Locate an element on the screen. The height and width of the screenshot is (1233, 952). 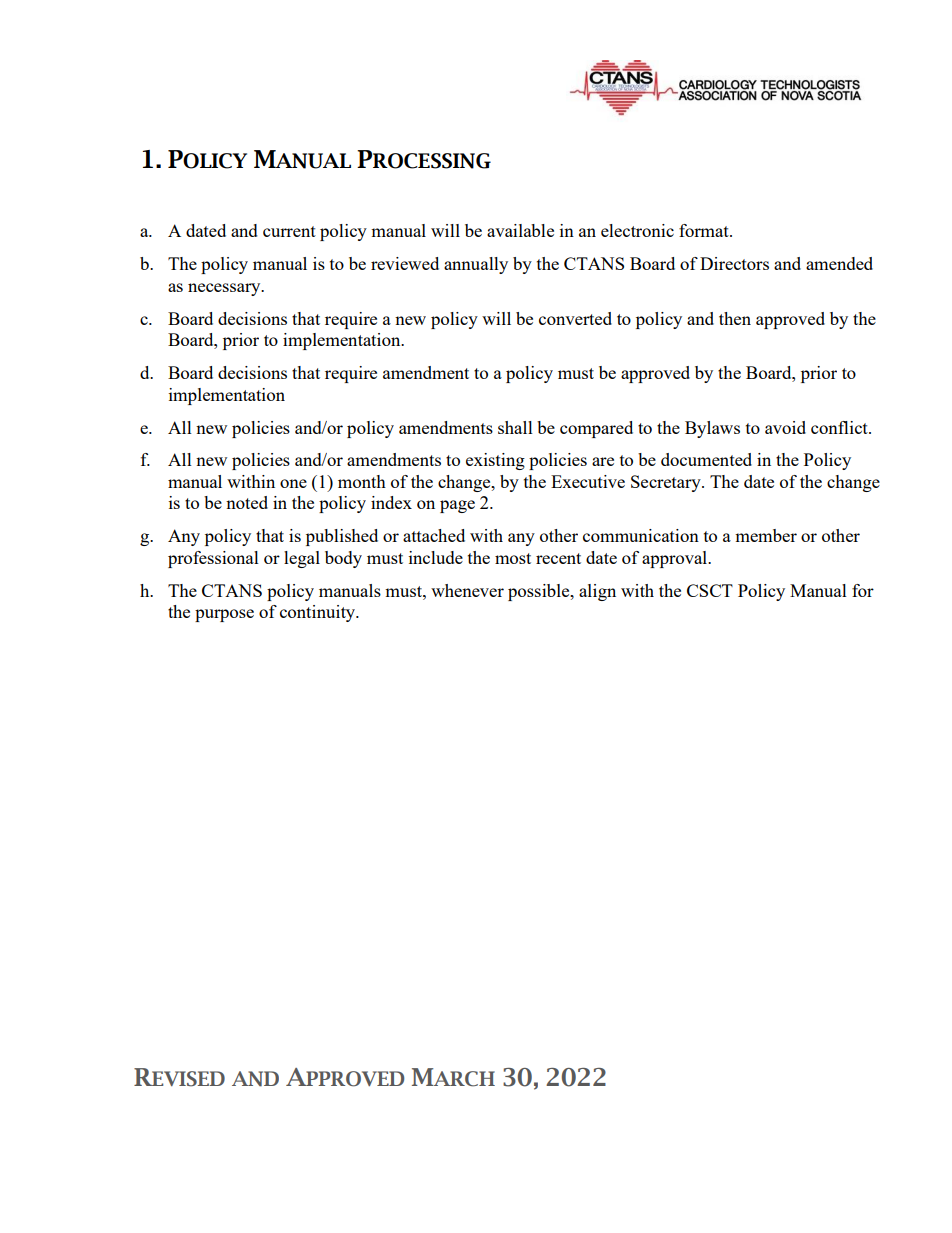
current is located at coordinates (289, 231).
